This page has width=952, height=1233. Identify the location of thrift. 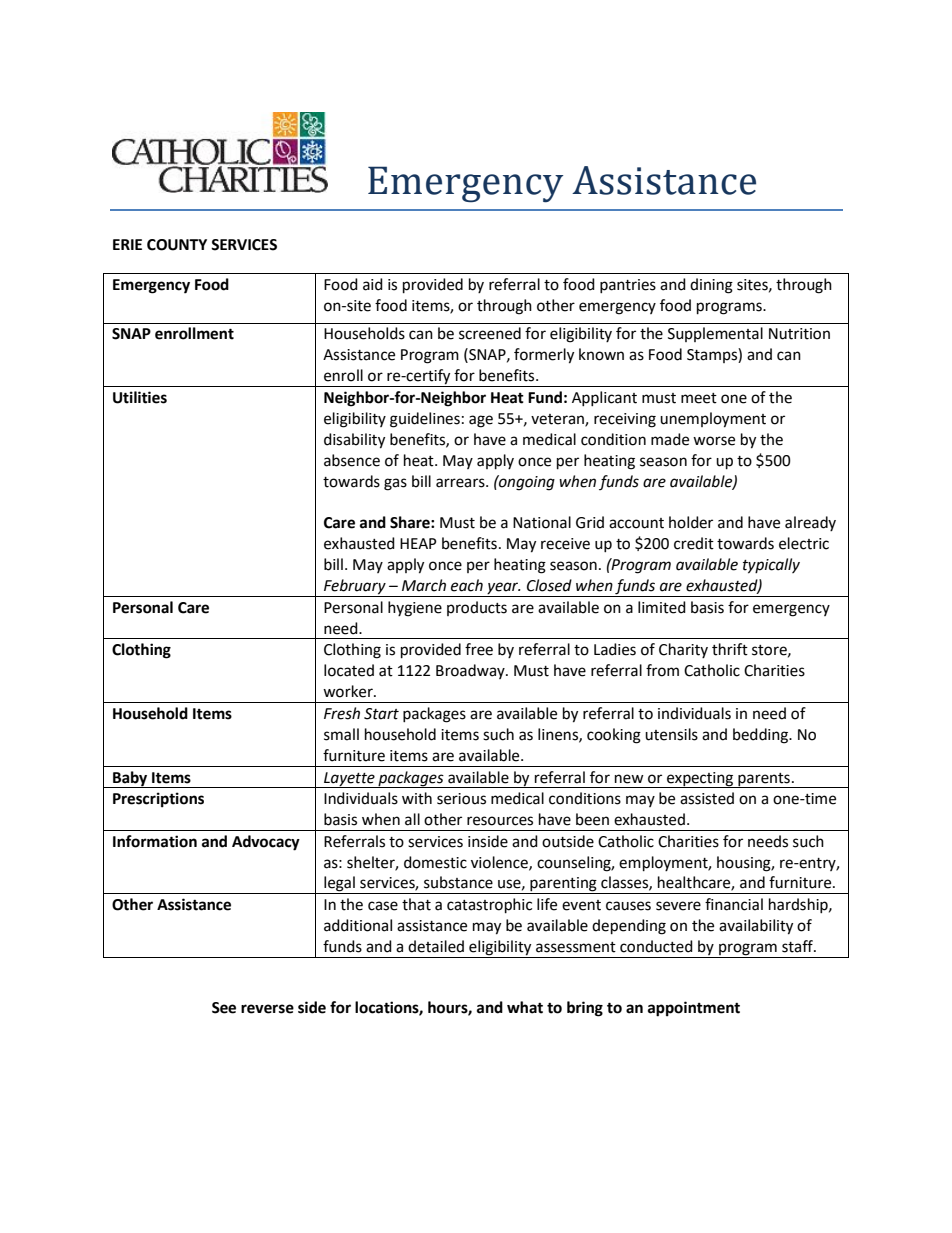
(730, 649).
